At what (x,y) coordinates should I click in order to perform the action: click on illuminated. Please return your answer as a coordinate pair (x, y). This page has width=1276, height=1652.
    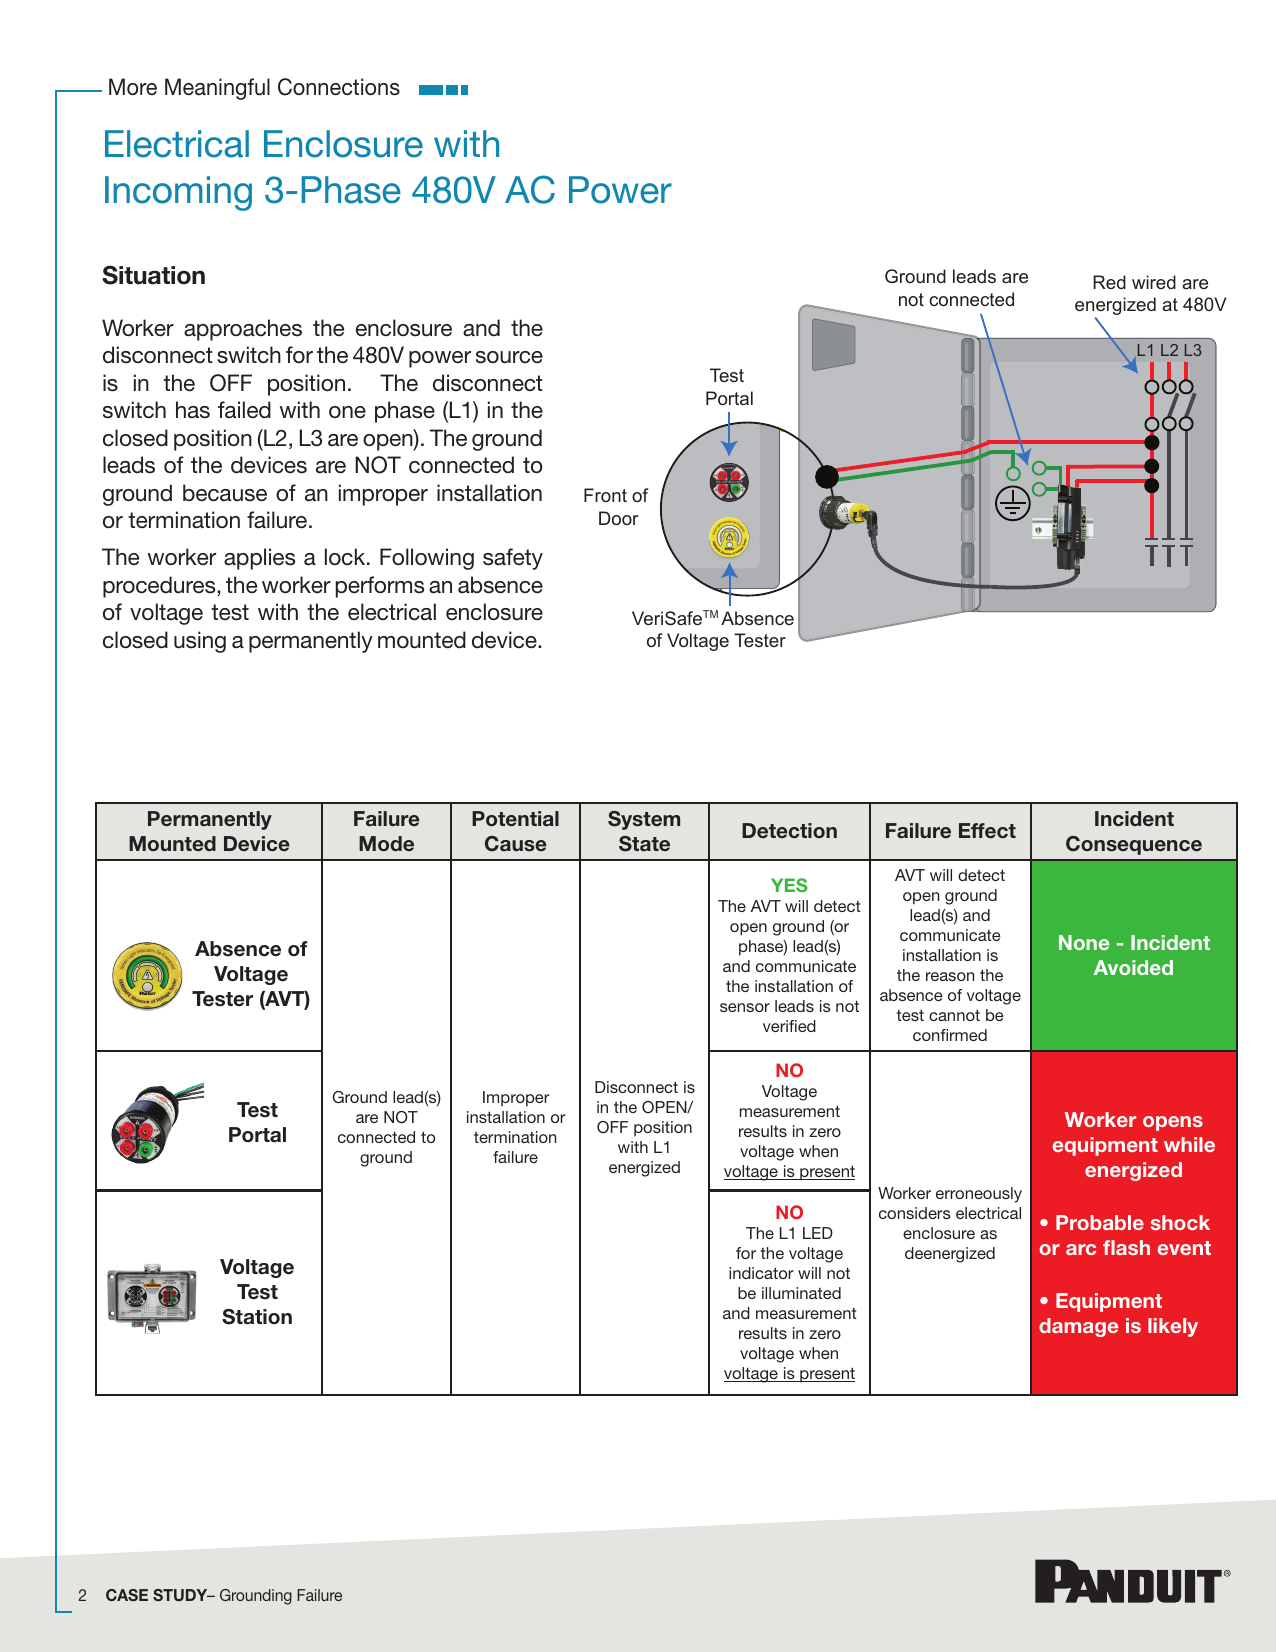
    Looking at the image, I should click on (801, 1293).
